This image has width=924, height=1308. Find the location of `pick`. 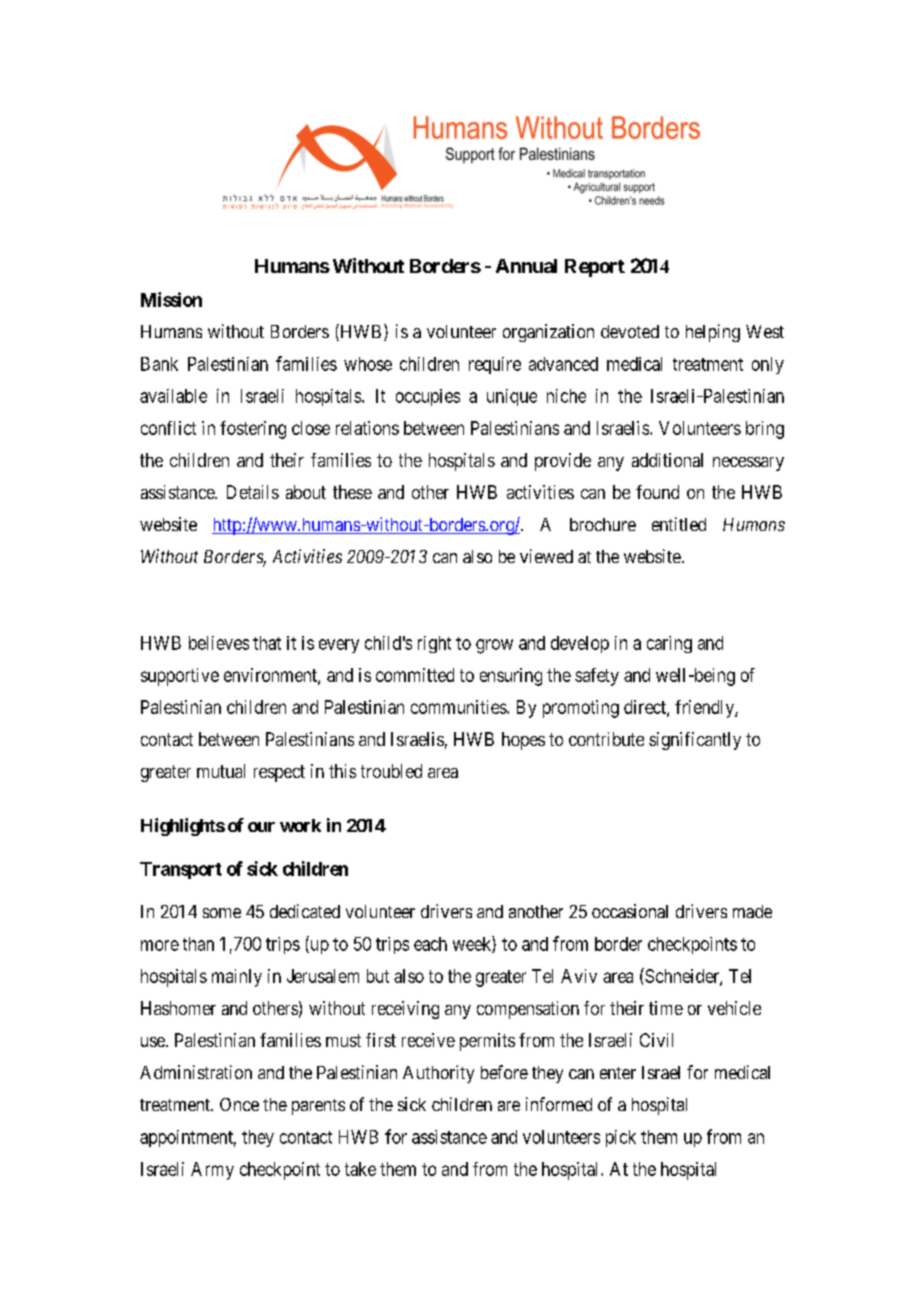

pick is located at coordinates (621, 1138).
